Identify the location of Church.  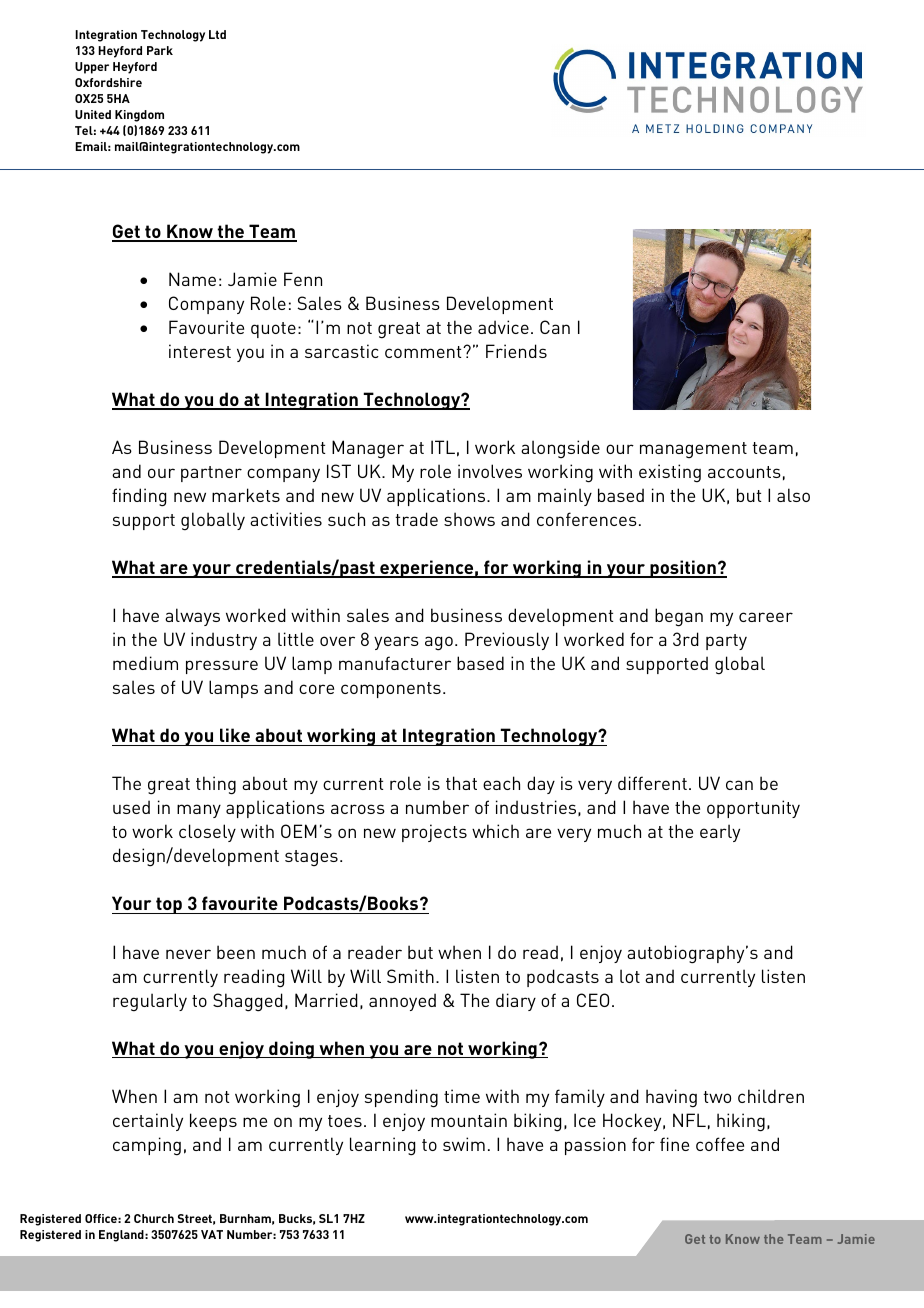
(154, 1218).
